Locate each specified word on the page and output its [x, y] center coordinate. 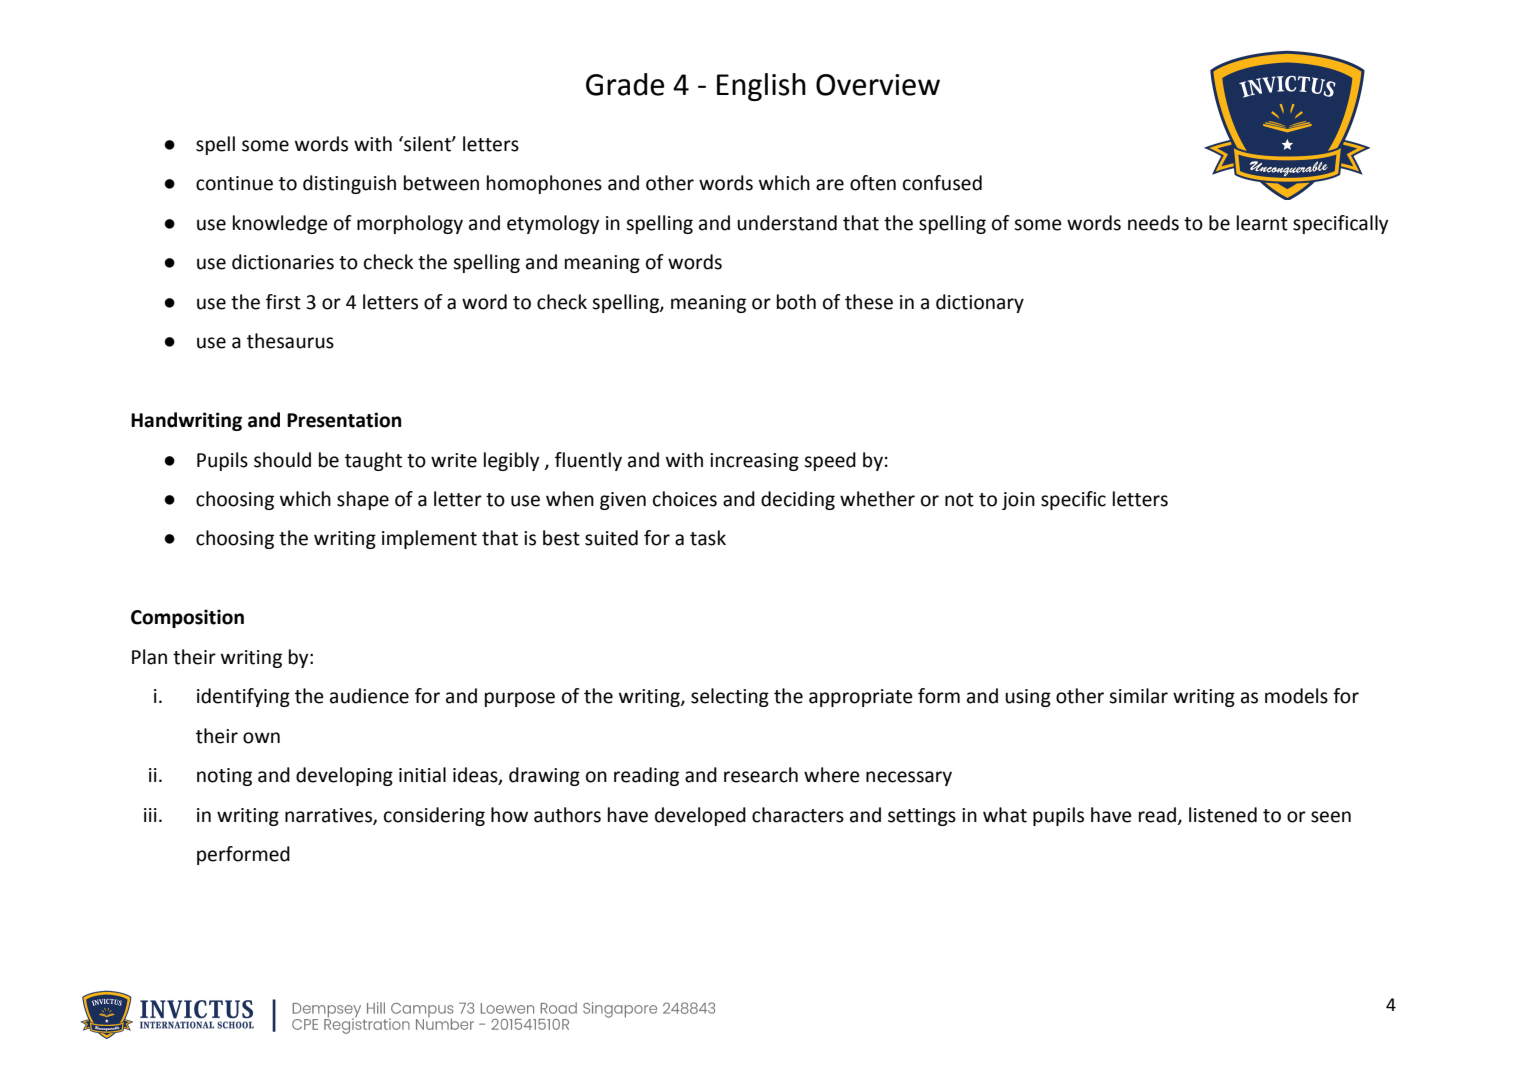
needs [1153, 223]
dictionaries [283, 262]
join [1018, 501]
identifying [243, 697]
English [761, 87]
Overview [878, 85]
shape [363, 500]
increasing [754, 462]
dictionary [980, 303]
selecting [730, 697]
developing [344, 776]
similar [1138, 696]
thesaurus [290, 341]
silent [427, 144]
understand [787, 223]
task [708, 538]
